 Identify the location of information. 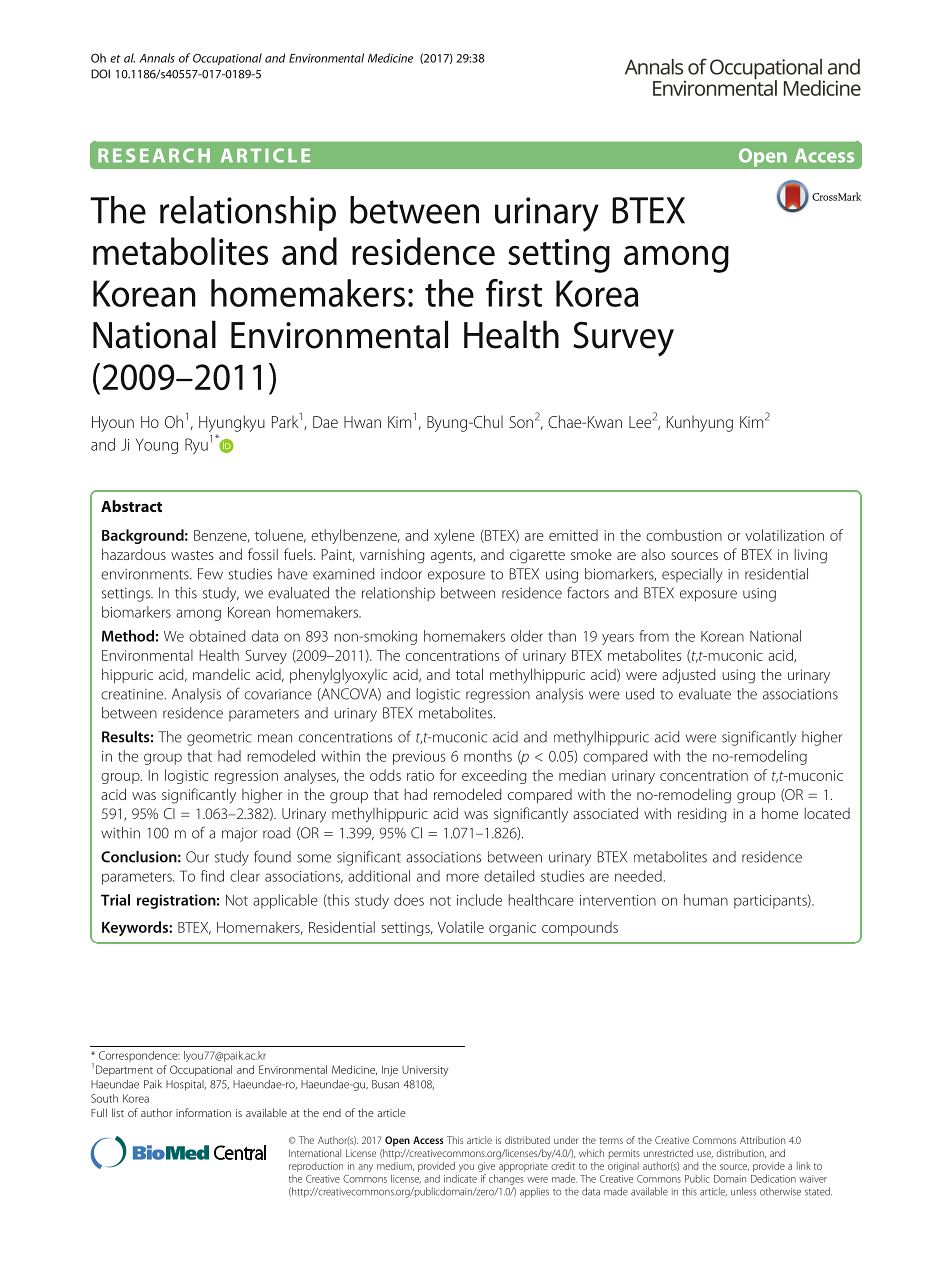
(203, 1112).
